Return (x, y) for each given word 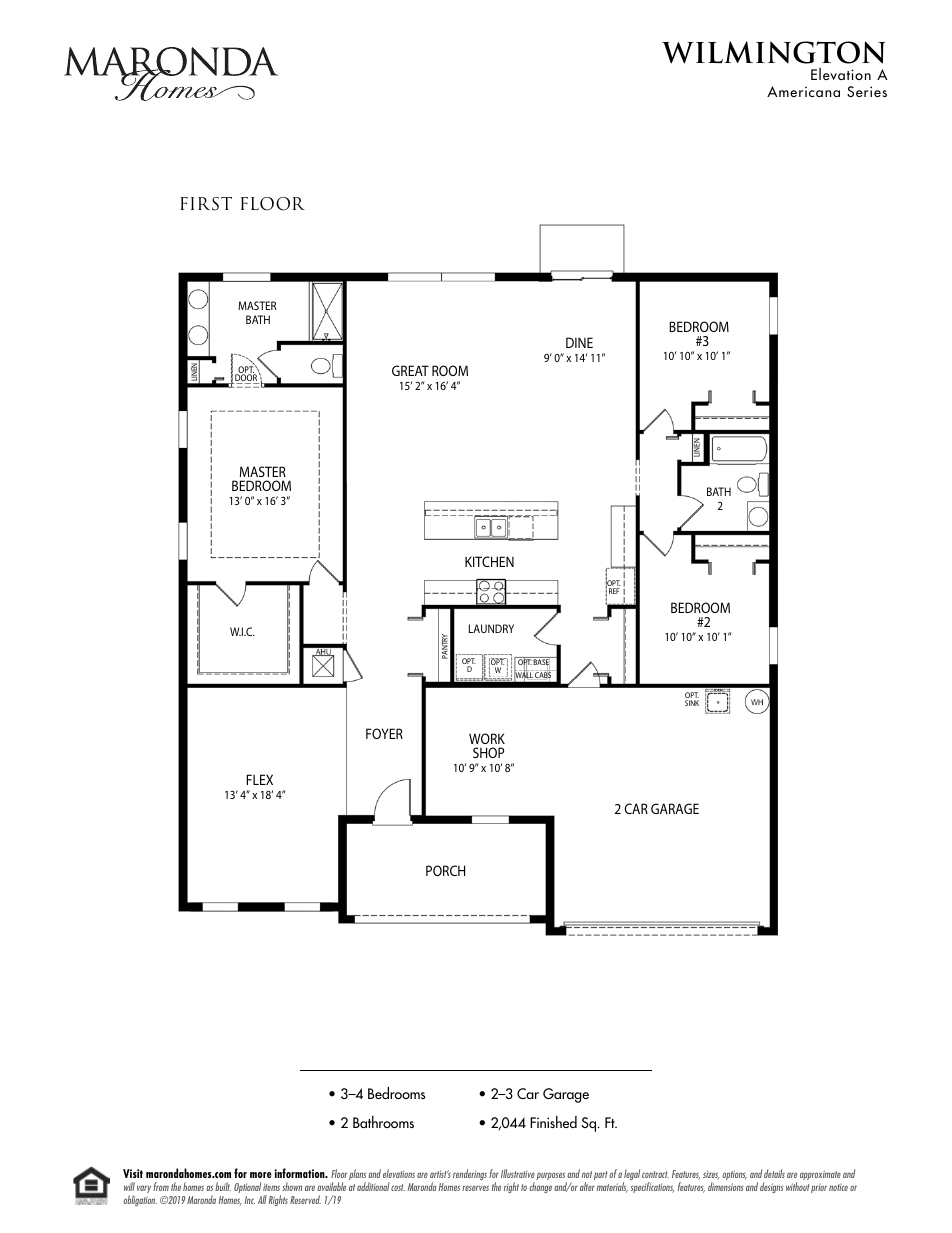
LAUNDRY (491, 628)
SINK (692, 703)
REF (614, 591)
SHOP (488, 752)
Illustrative (518, 1173)
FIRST (206, 204)
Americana (803, 91)
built (223, 1186)
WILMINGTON (774, 52)
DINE (579, 342)
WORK (487, 738)
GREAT (410, 370)
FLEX (259, 779)
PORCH (445, 870)
